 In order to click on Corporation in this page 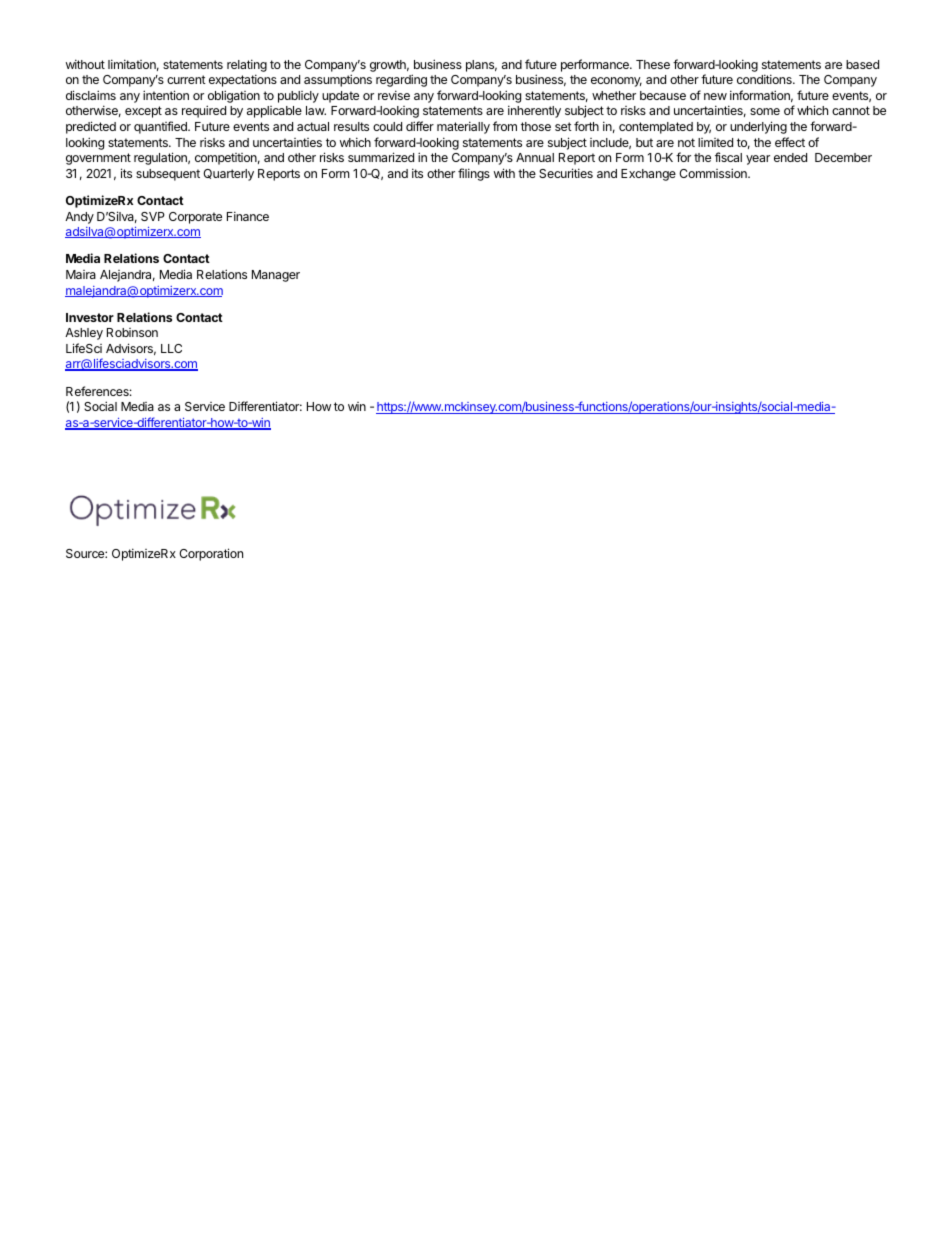, I will do `click(211, 554)`.
